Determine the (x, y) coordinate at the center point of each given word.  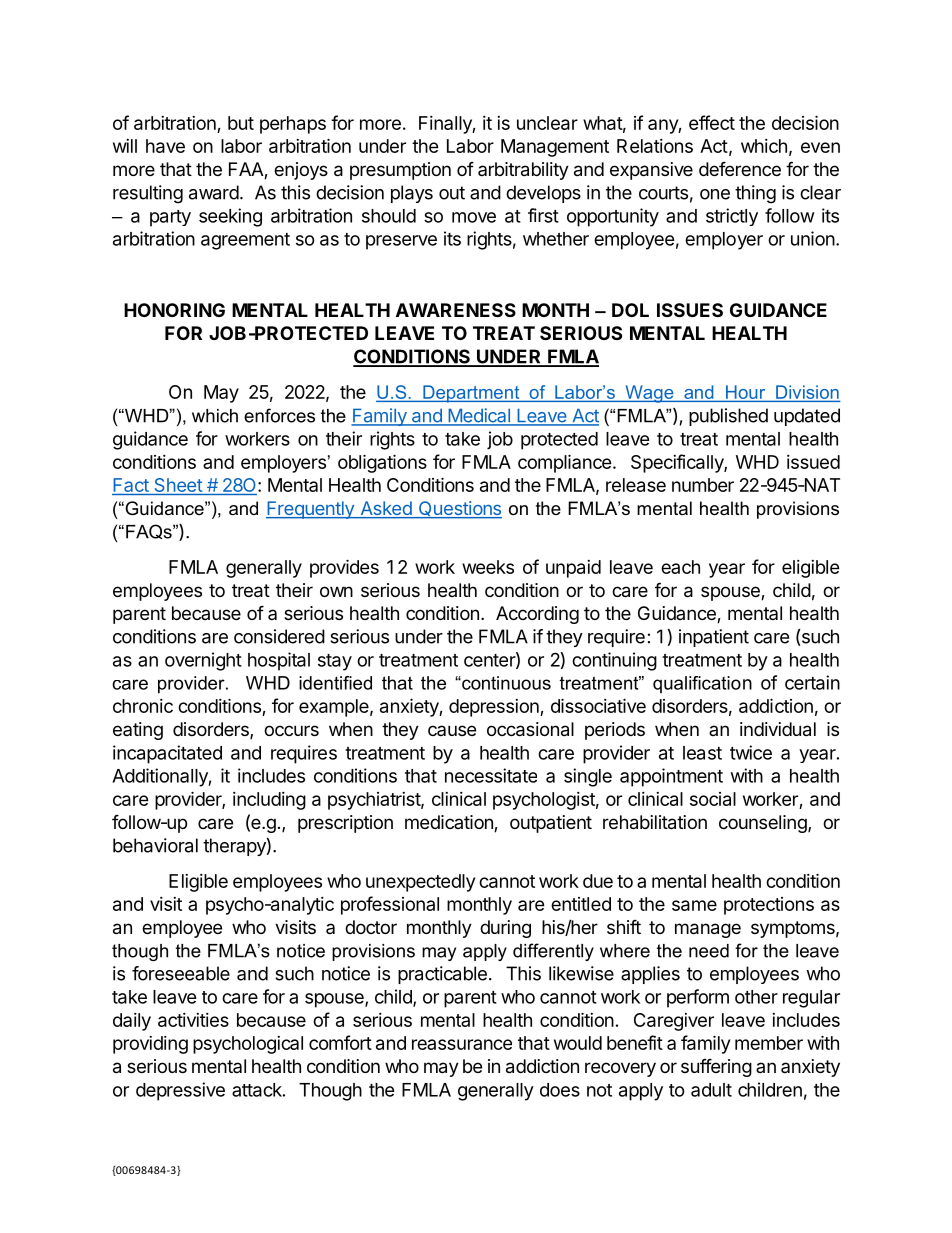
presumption (400, 171)
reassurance (462, 1044)
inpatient (714, 638)
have (165, 146)
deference (740, 168)
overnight (203, 661)
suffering (716, 1067)
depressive (180, 1091)
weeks (488, 567)
